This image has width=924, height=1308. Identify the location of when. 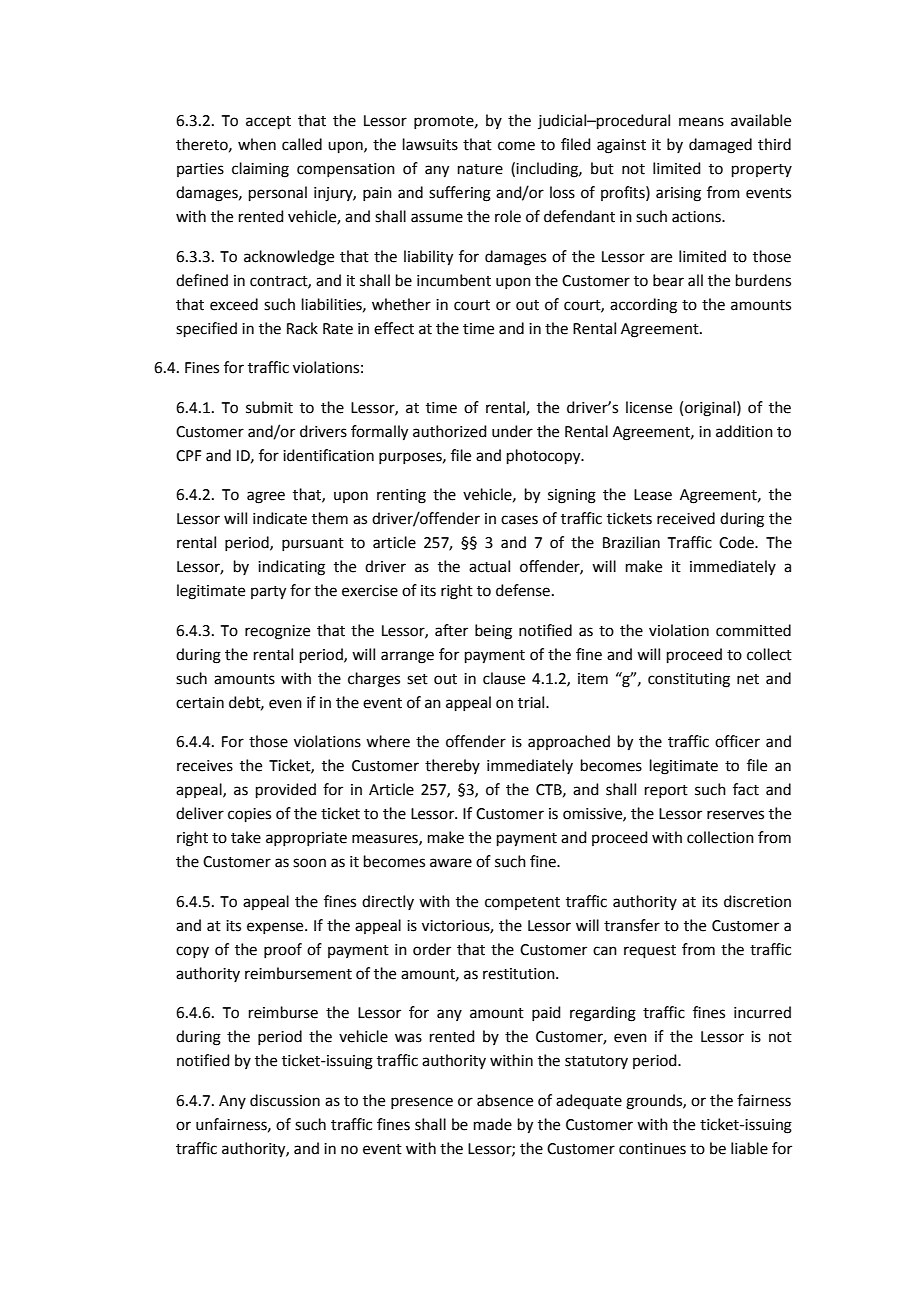
(257, 144).
